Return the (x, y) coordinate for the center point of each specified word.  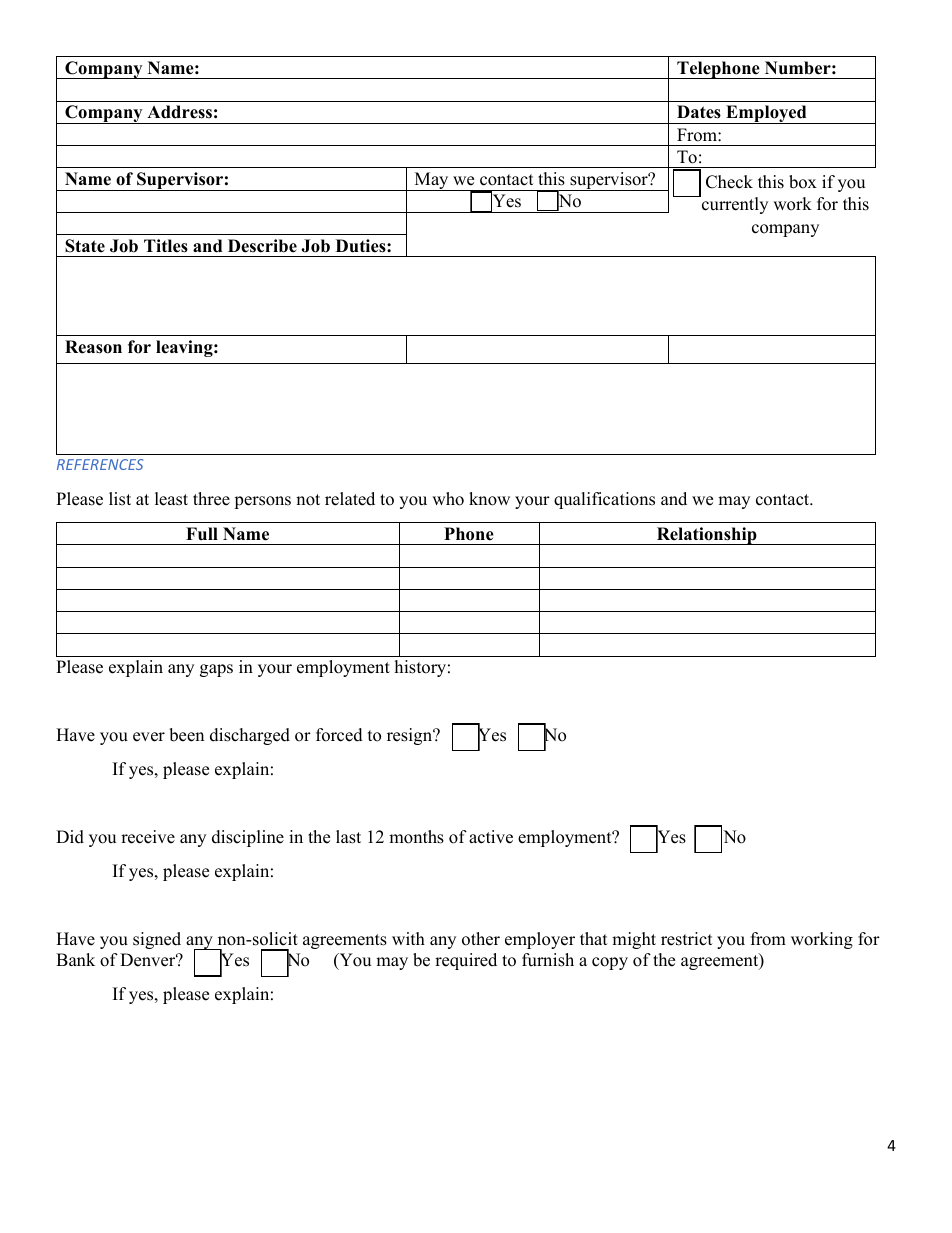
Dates (699, 112)
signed (157, 940)
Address (179, 112)
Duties (362, 246)
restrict (687, 939)
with (408, 938)
